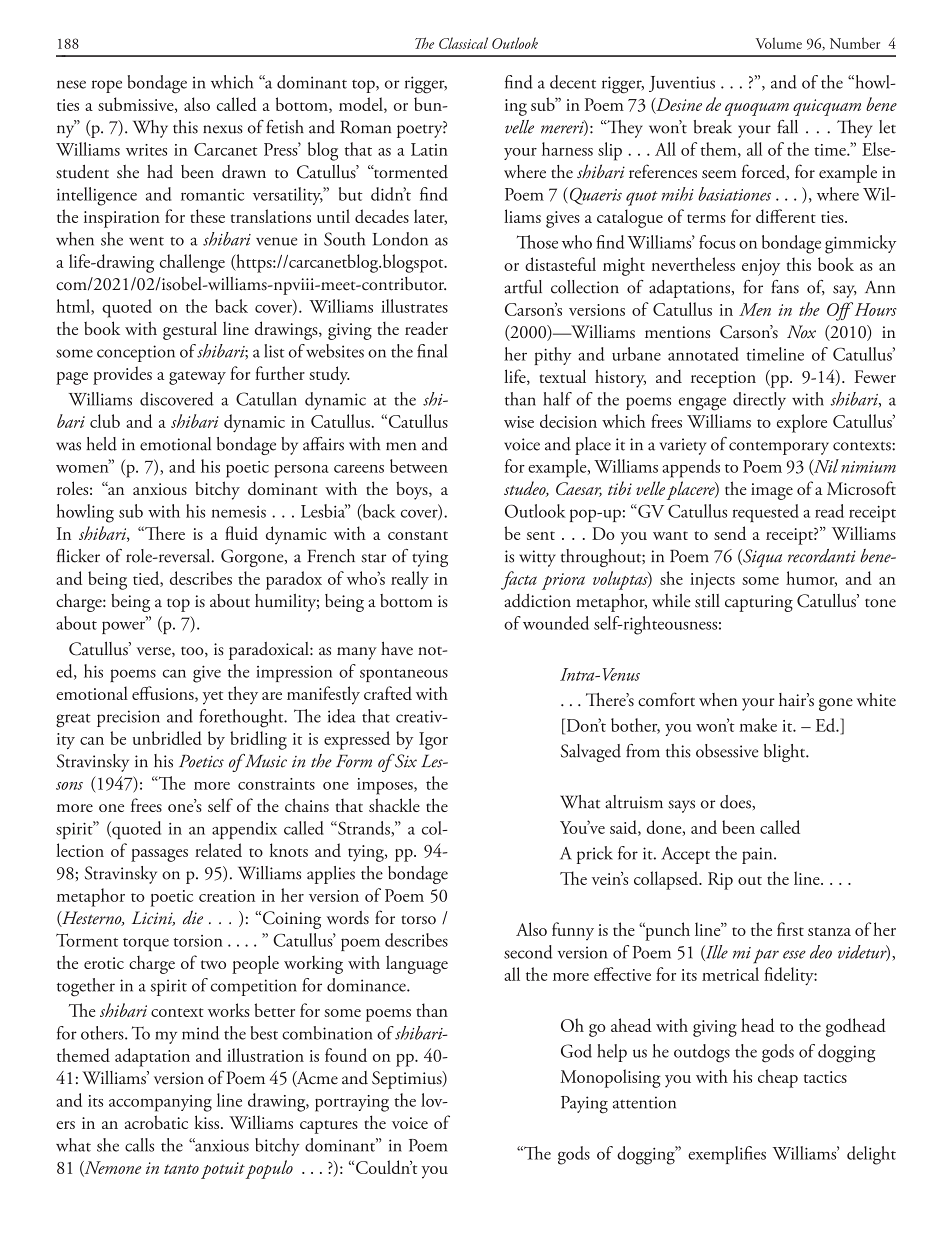 This page has height=1233, width=952. I want to click on image, so click(772, 491).
